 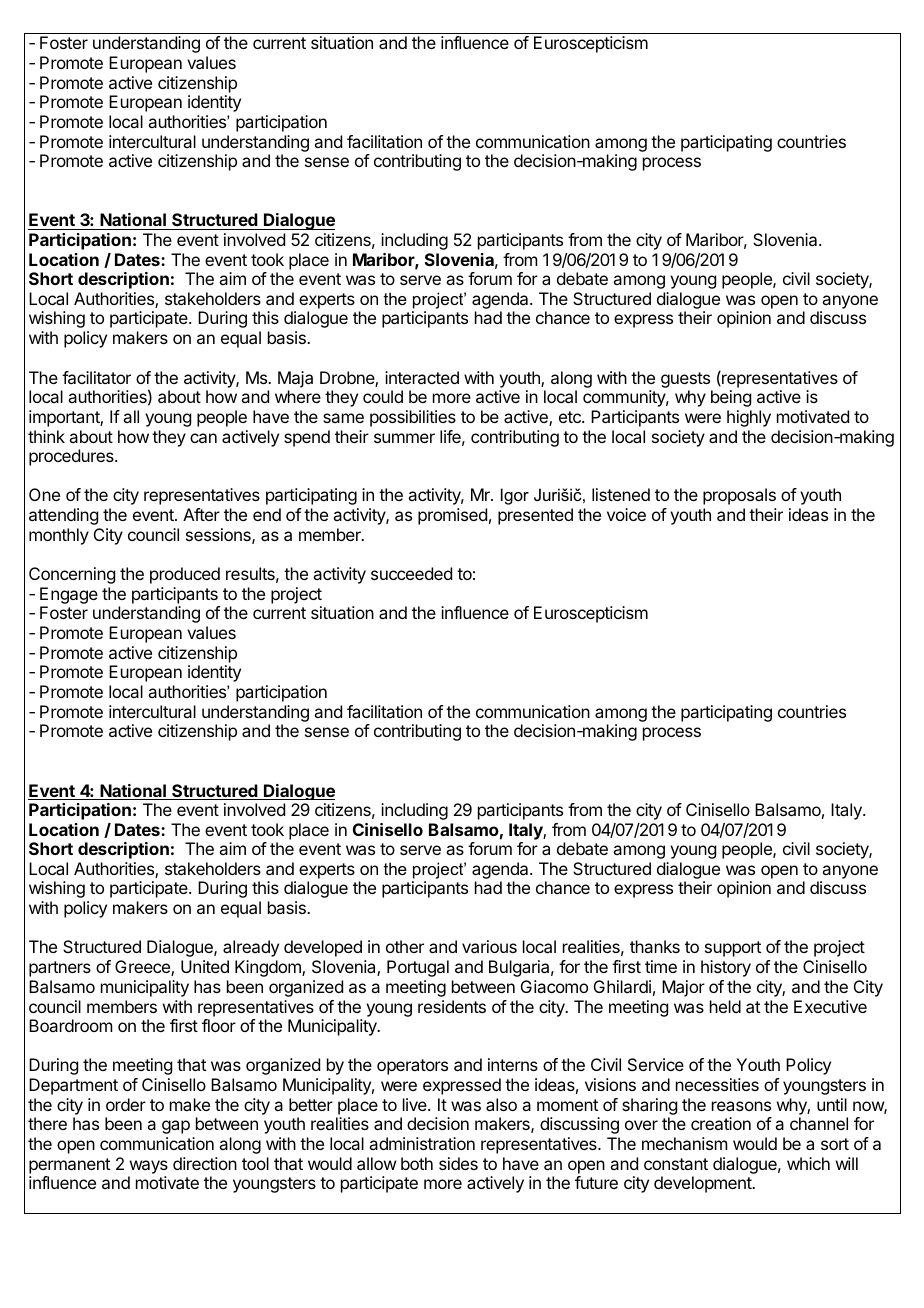 I want to click on produced, so click(x=185, y=575).
